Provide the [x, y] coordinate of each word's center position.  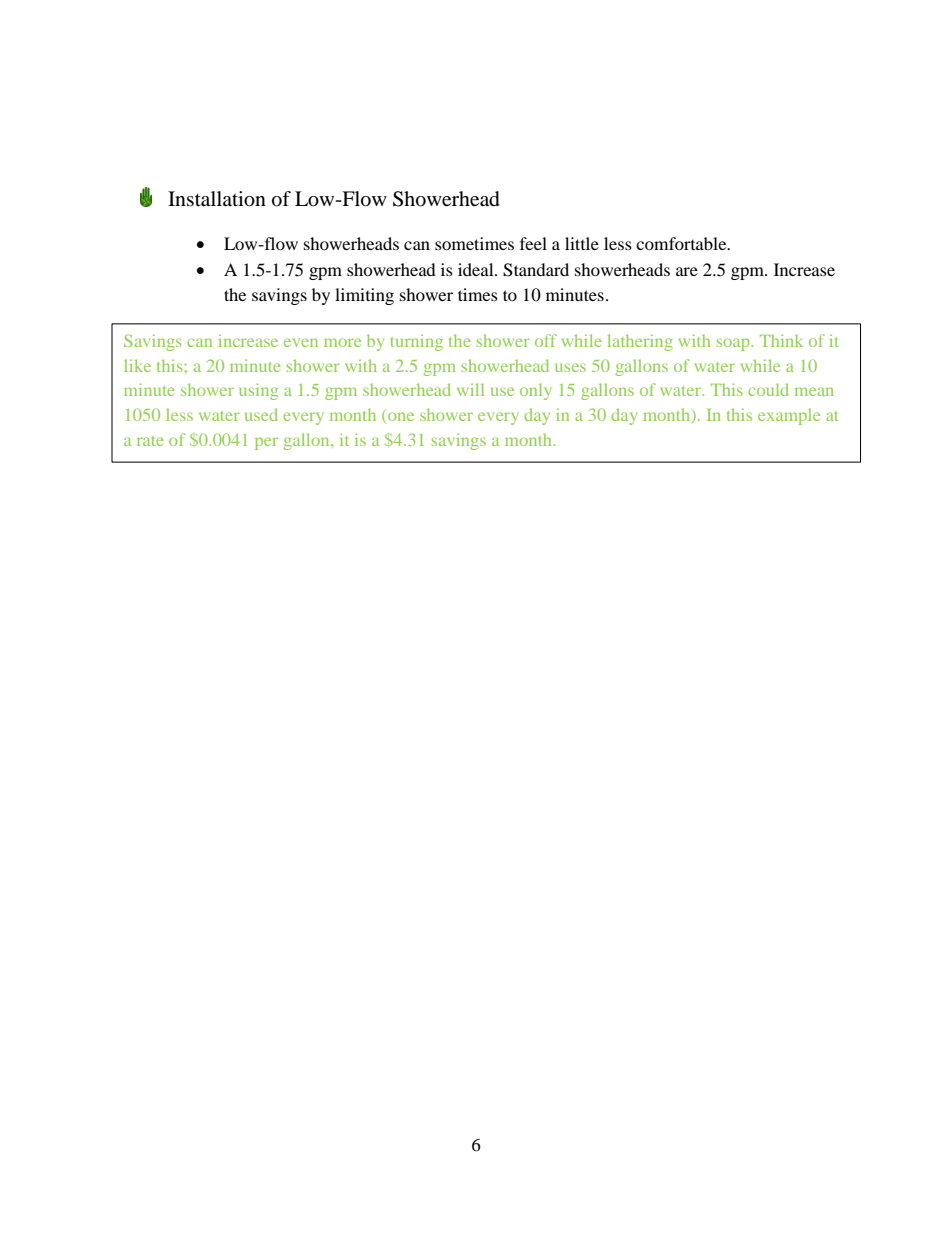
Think [781, 340]
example [789, 416]
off [546, 340]
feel [533, 243]
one [400, 418]
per [266, 443]
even [301, 342]
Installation [217, 199]
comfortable [682, 243]
